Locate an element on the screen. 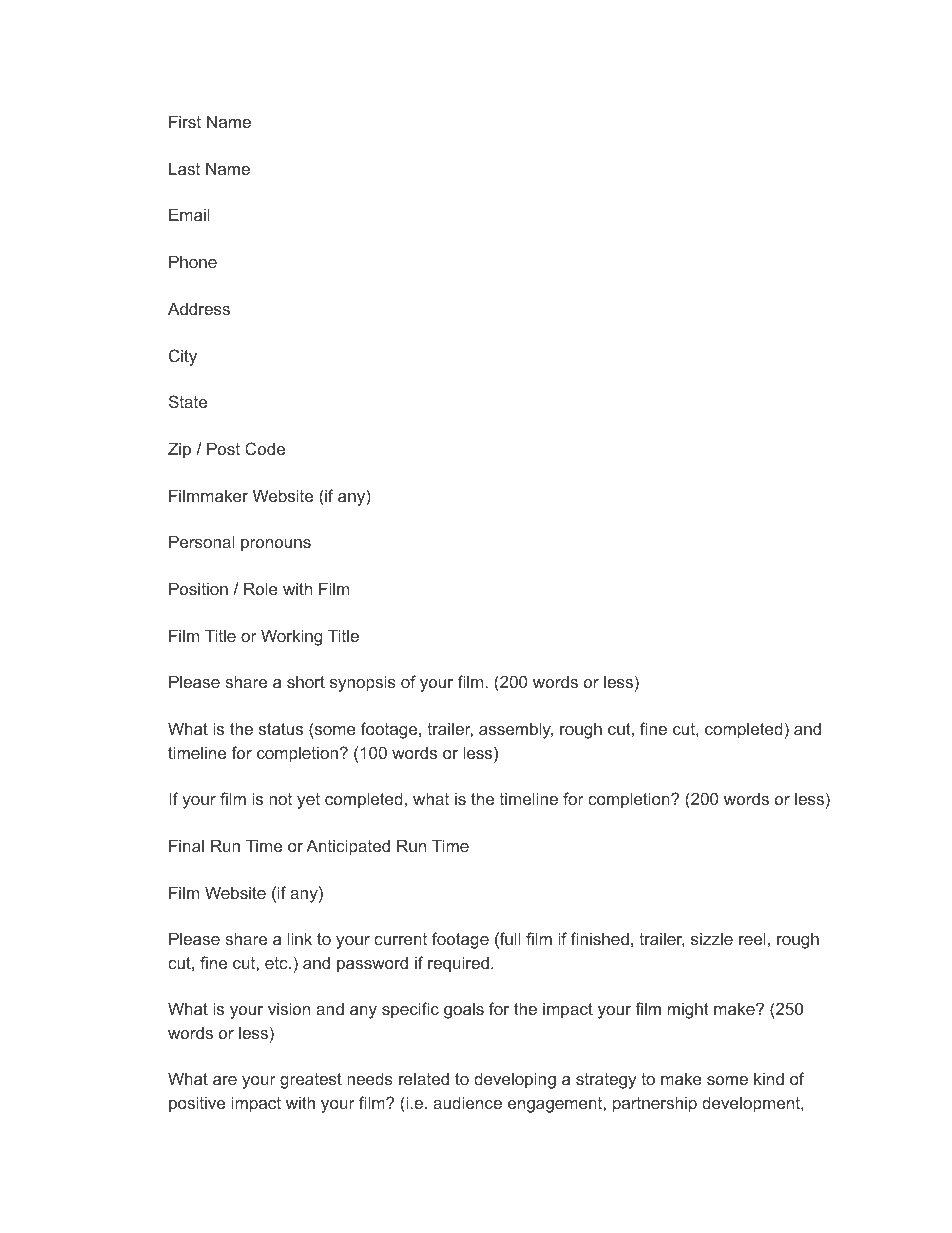  sizzle is located at coordinates (712, 938).
